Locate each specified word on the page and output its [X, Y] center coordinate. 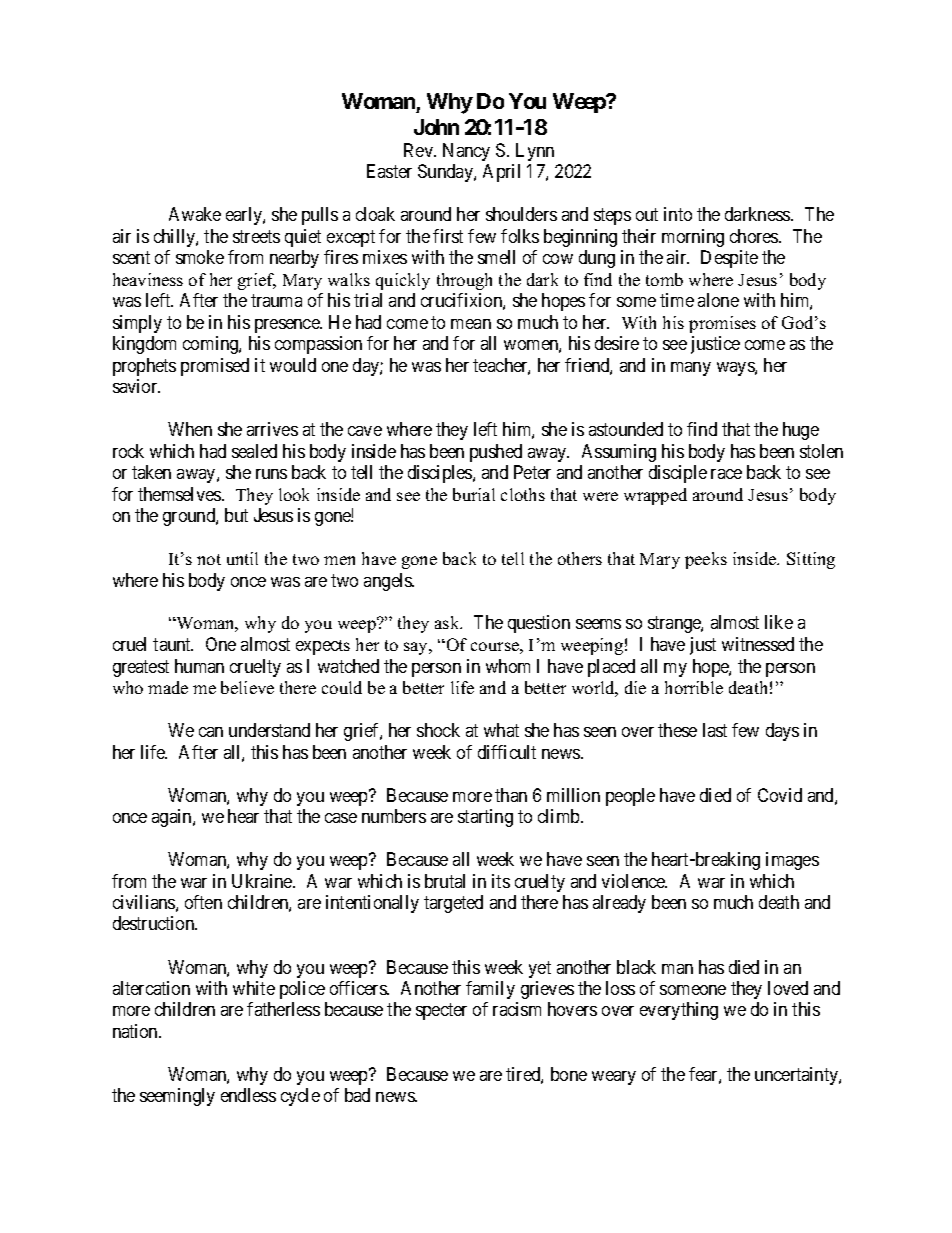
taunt [173, 644]
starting [485, 818]
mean [471, 324]
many [691, 369]
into [678, 214]
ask [448, 622]
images [792, 861]
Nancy [466, 152]
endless [248, 1095]
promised [215, 367]
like [779, 622]
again [173, 818]
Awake [195, 214]
